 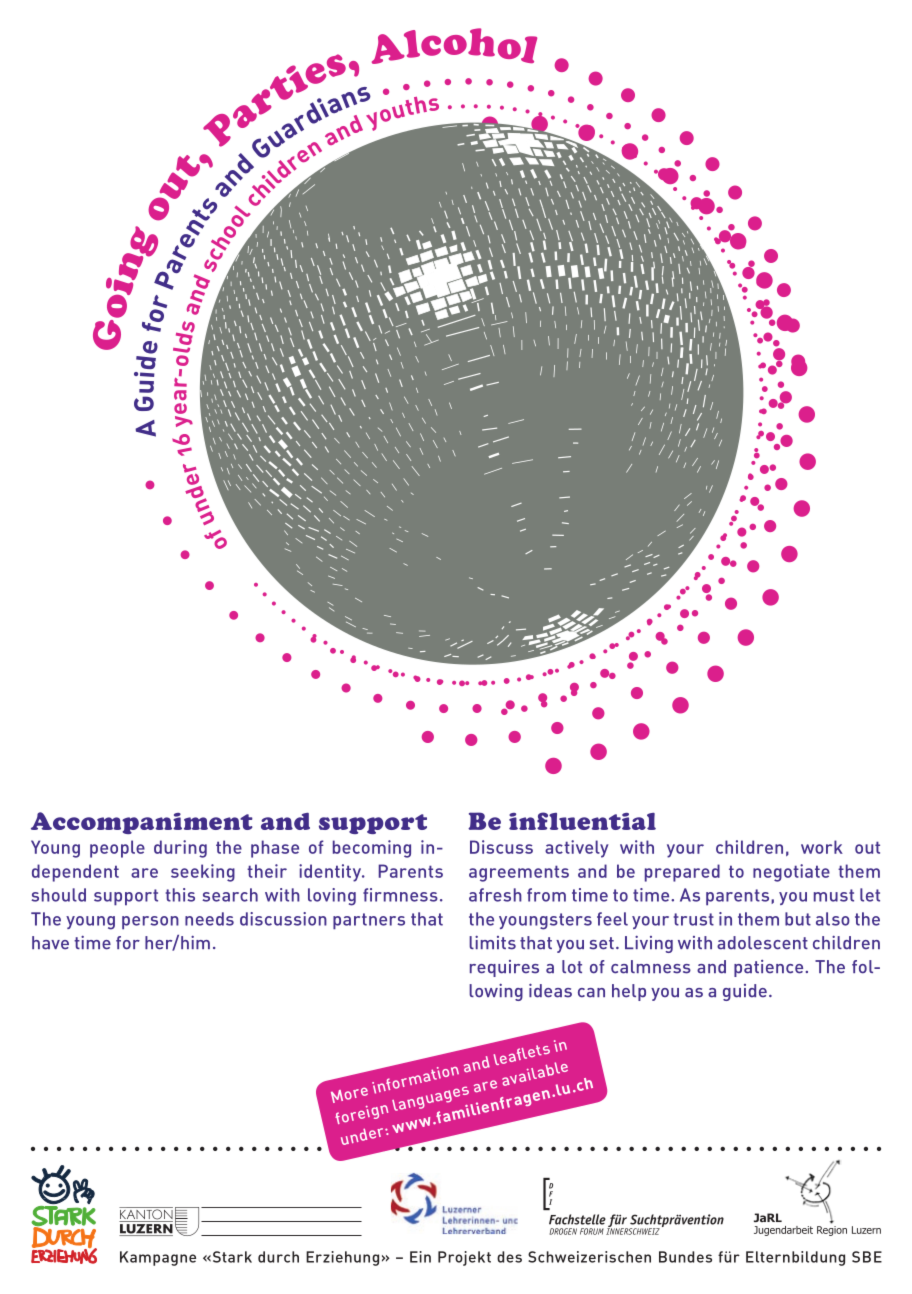 What do you see at coordinates (50, 943) in the screenshot?
I see `have` at bounding box center [50, 943].
